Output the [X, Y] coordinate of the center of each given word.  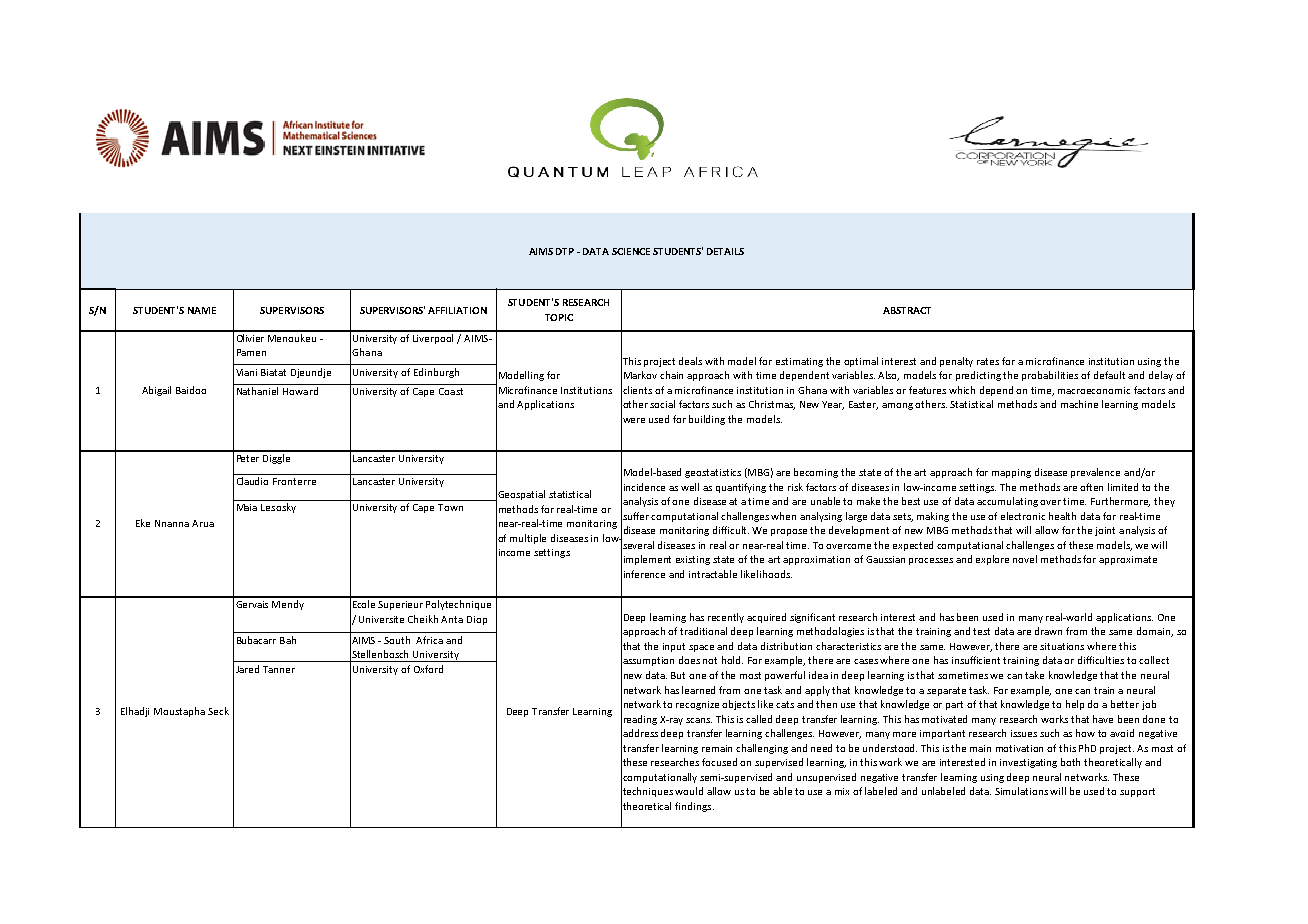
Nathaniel [257, 391]
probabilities [1050, 376]
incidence [644, 487]
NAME [202, 310]
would [689, 791]
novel [1025, 559]
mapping [1011, 473]
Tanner [279, 669]
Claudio [252, 481]
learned [698, 690]
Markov [640, 375]
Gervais [252, 604]
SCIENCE [631, 251]
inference [644, 574]
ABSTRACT [907, 310]
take [1034, 675]
